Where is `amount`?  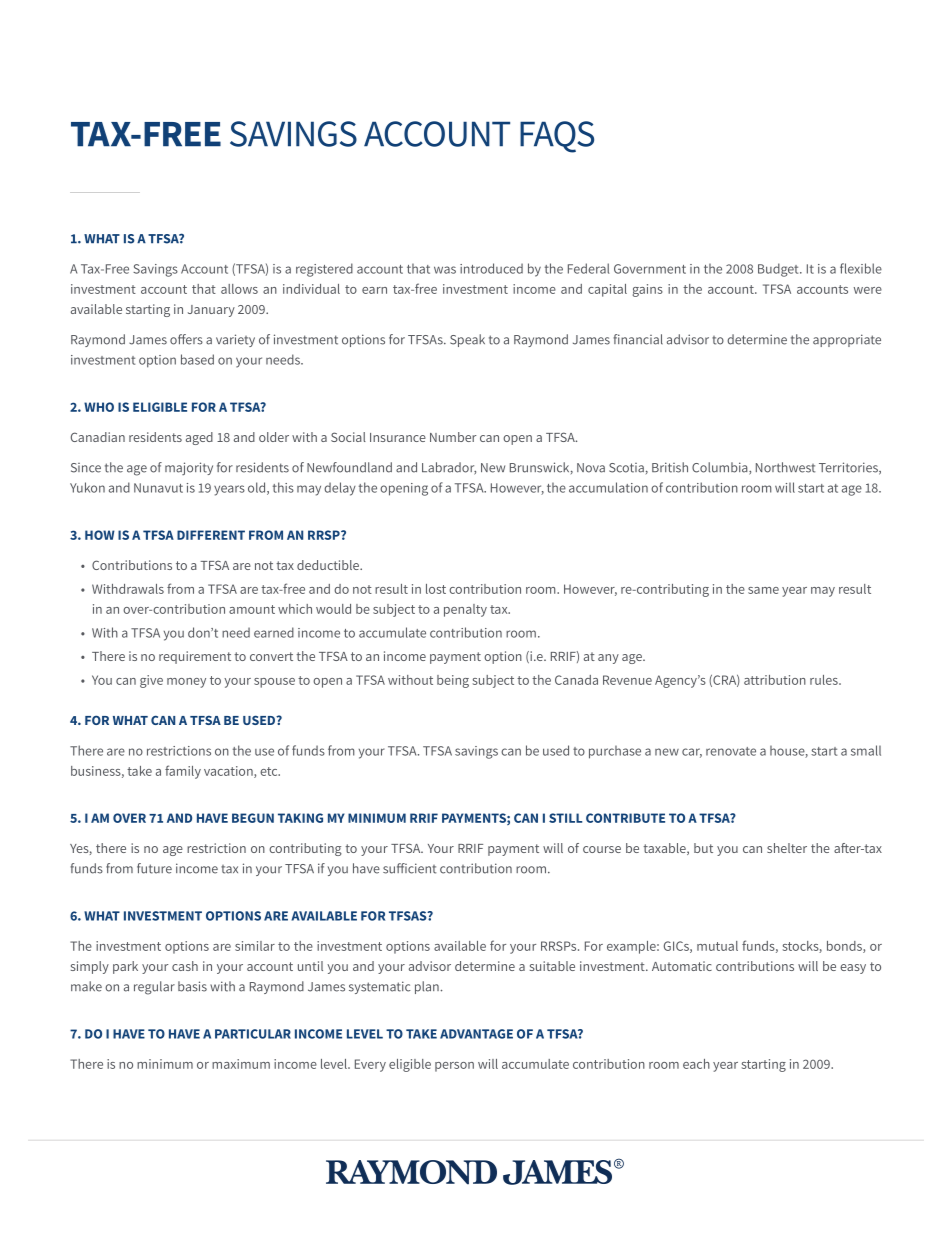 amount is located at coordinates (252, 609).
